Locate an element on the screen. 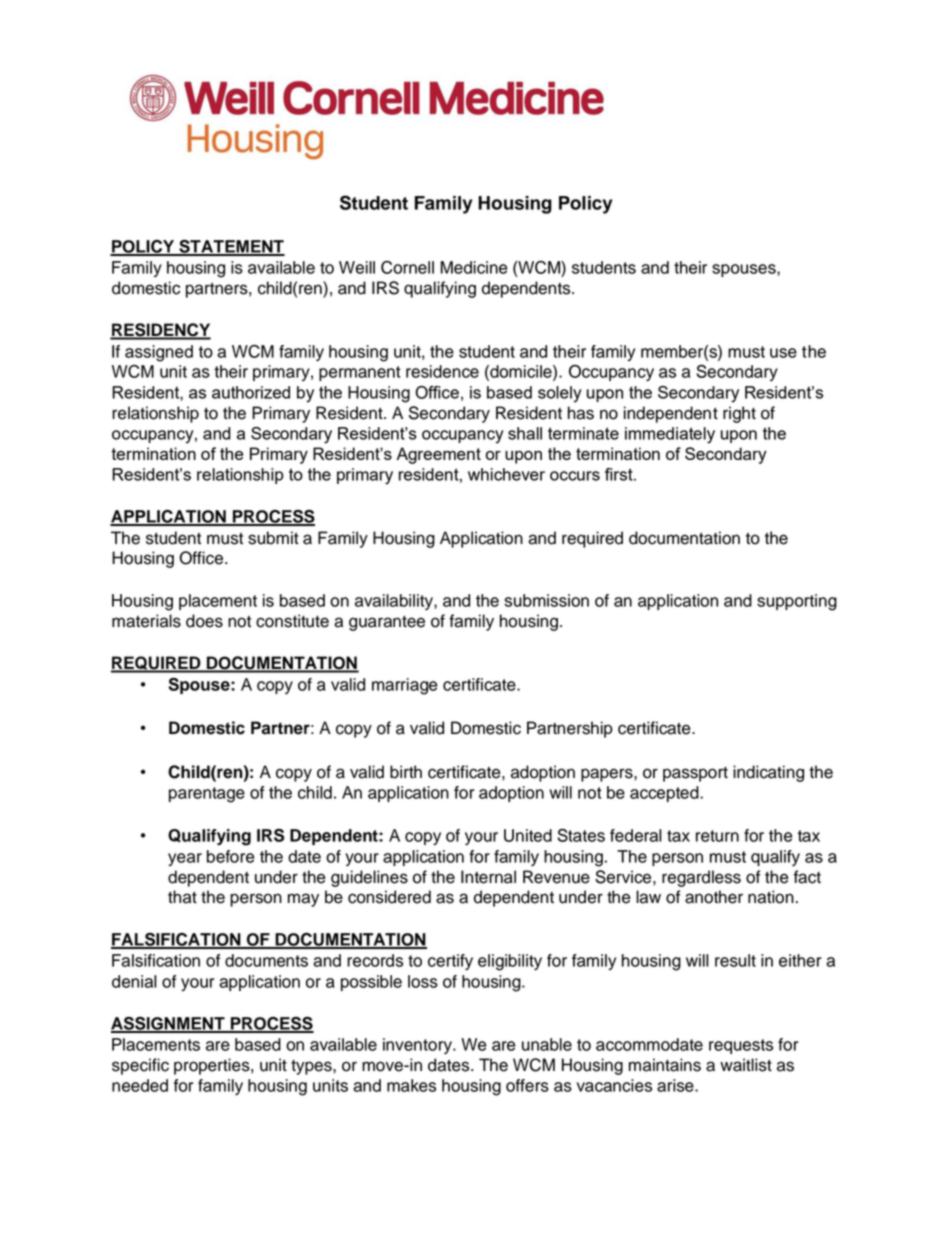  waitlist is located at coordinates (746, 1065).
